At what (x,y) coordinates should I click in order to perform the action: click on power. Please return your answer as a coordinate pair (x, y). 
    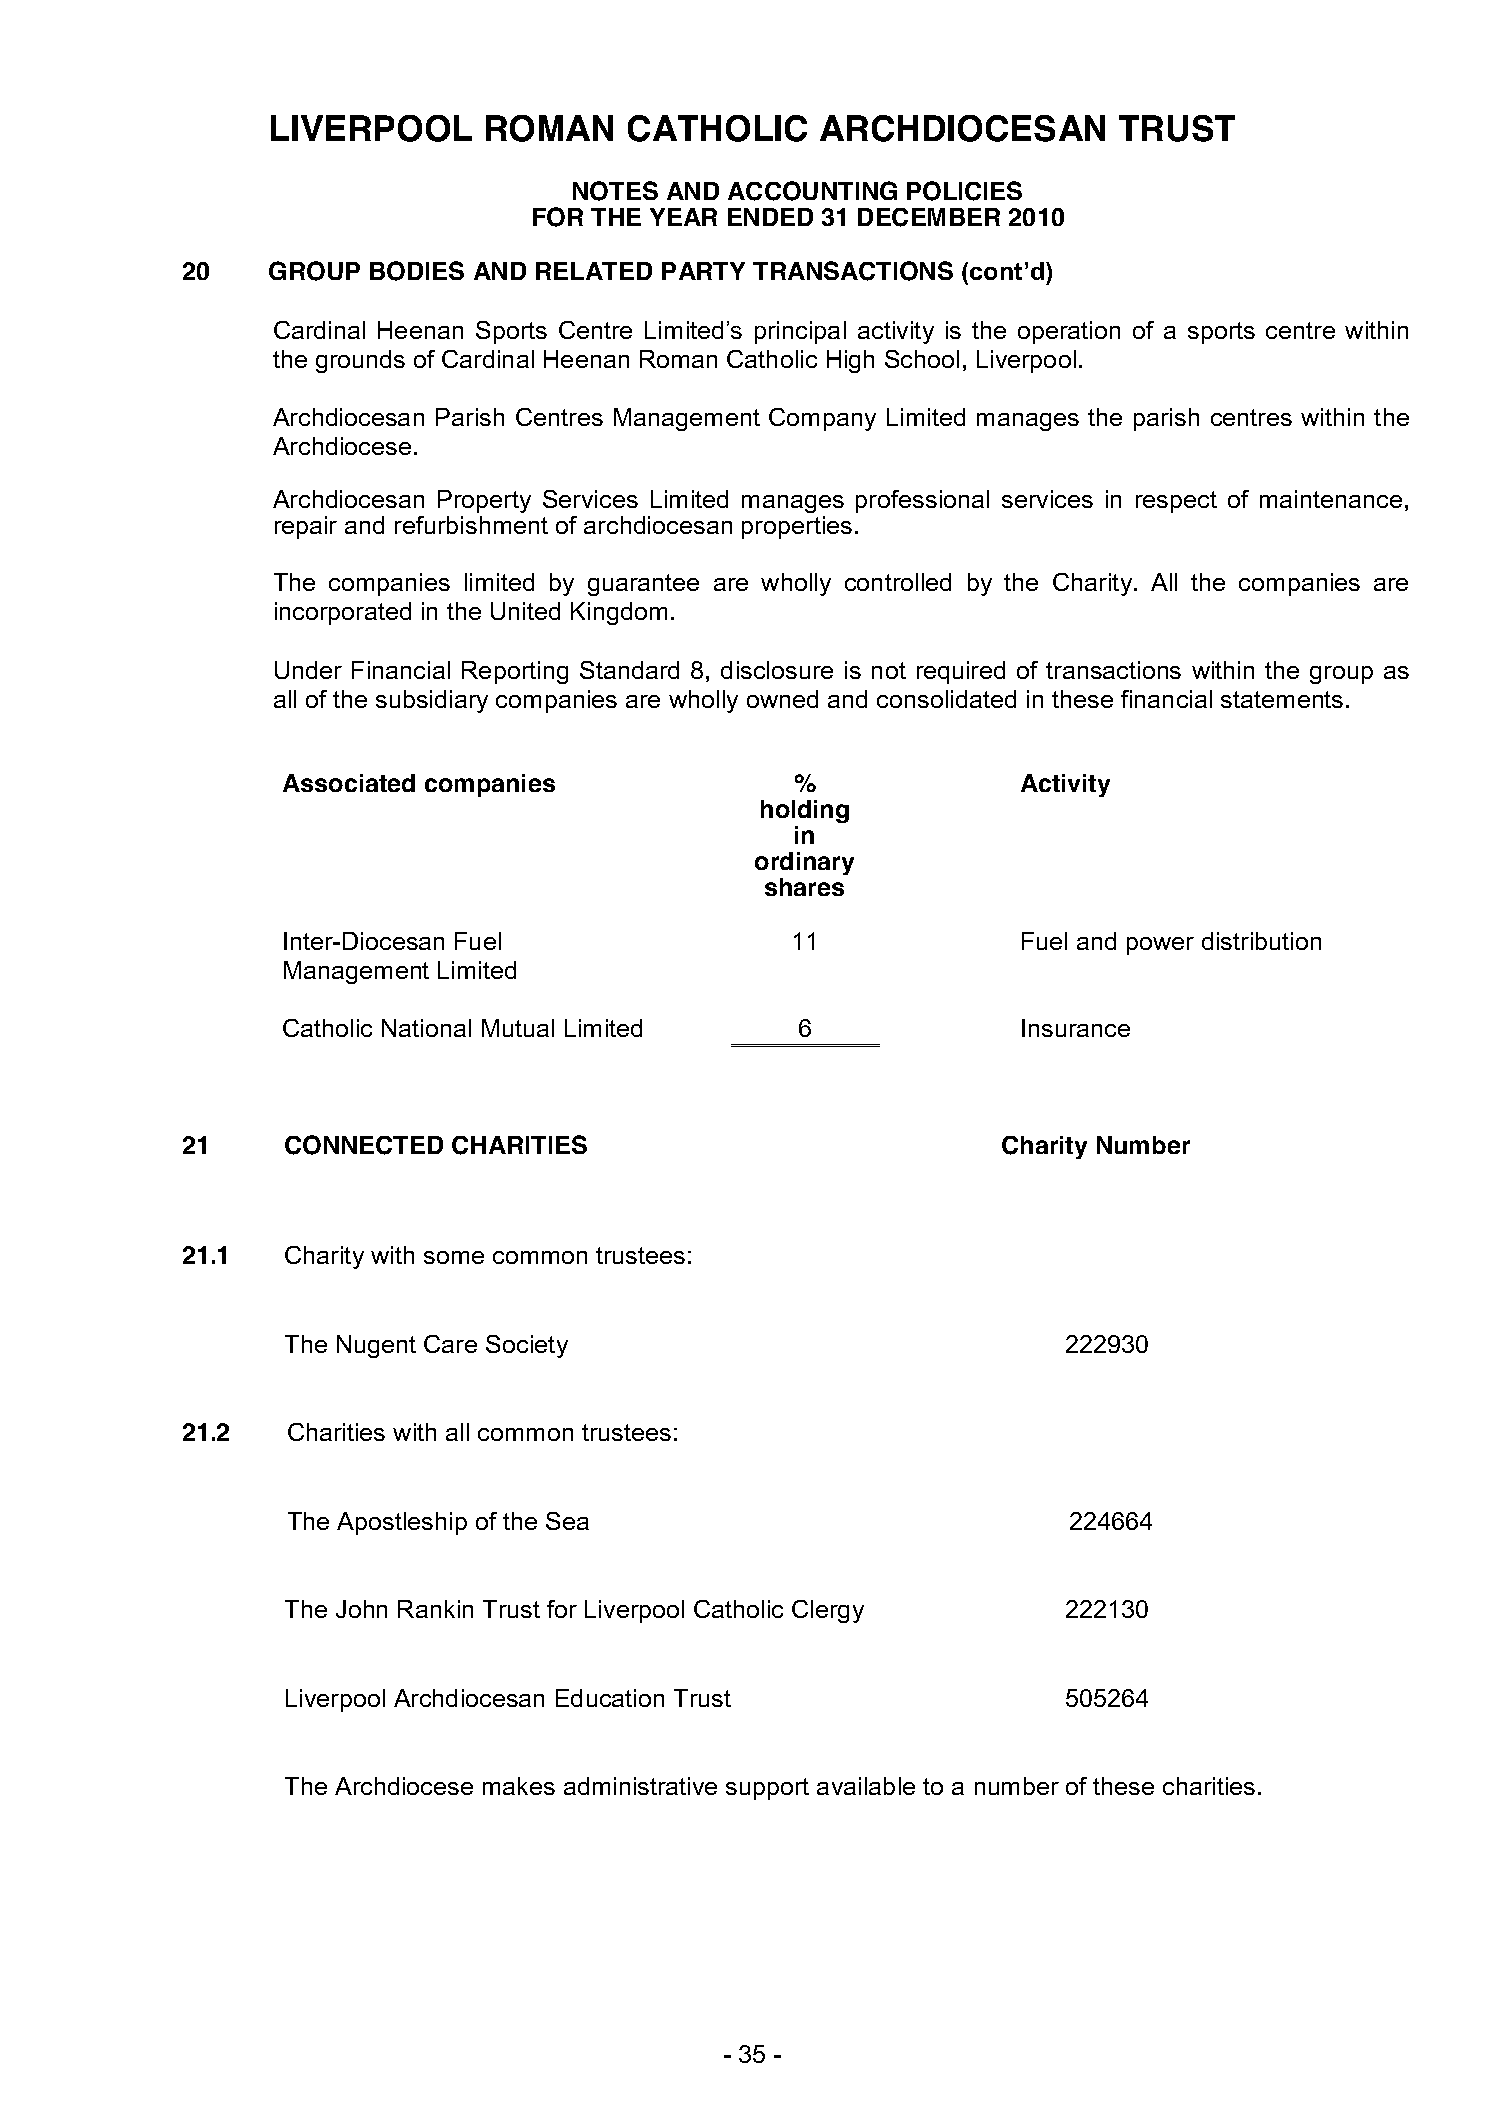
    Looking at the image, I should click on (1160, 946).
